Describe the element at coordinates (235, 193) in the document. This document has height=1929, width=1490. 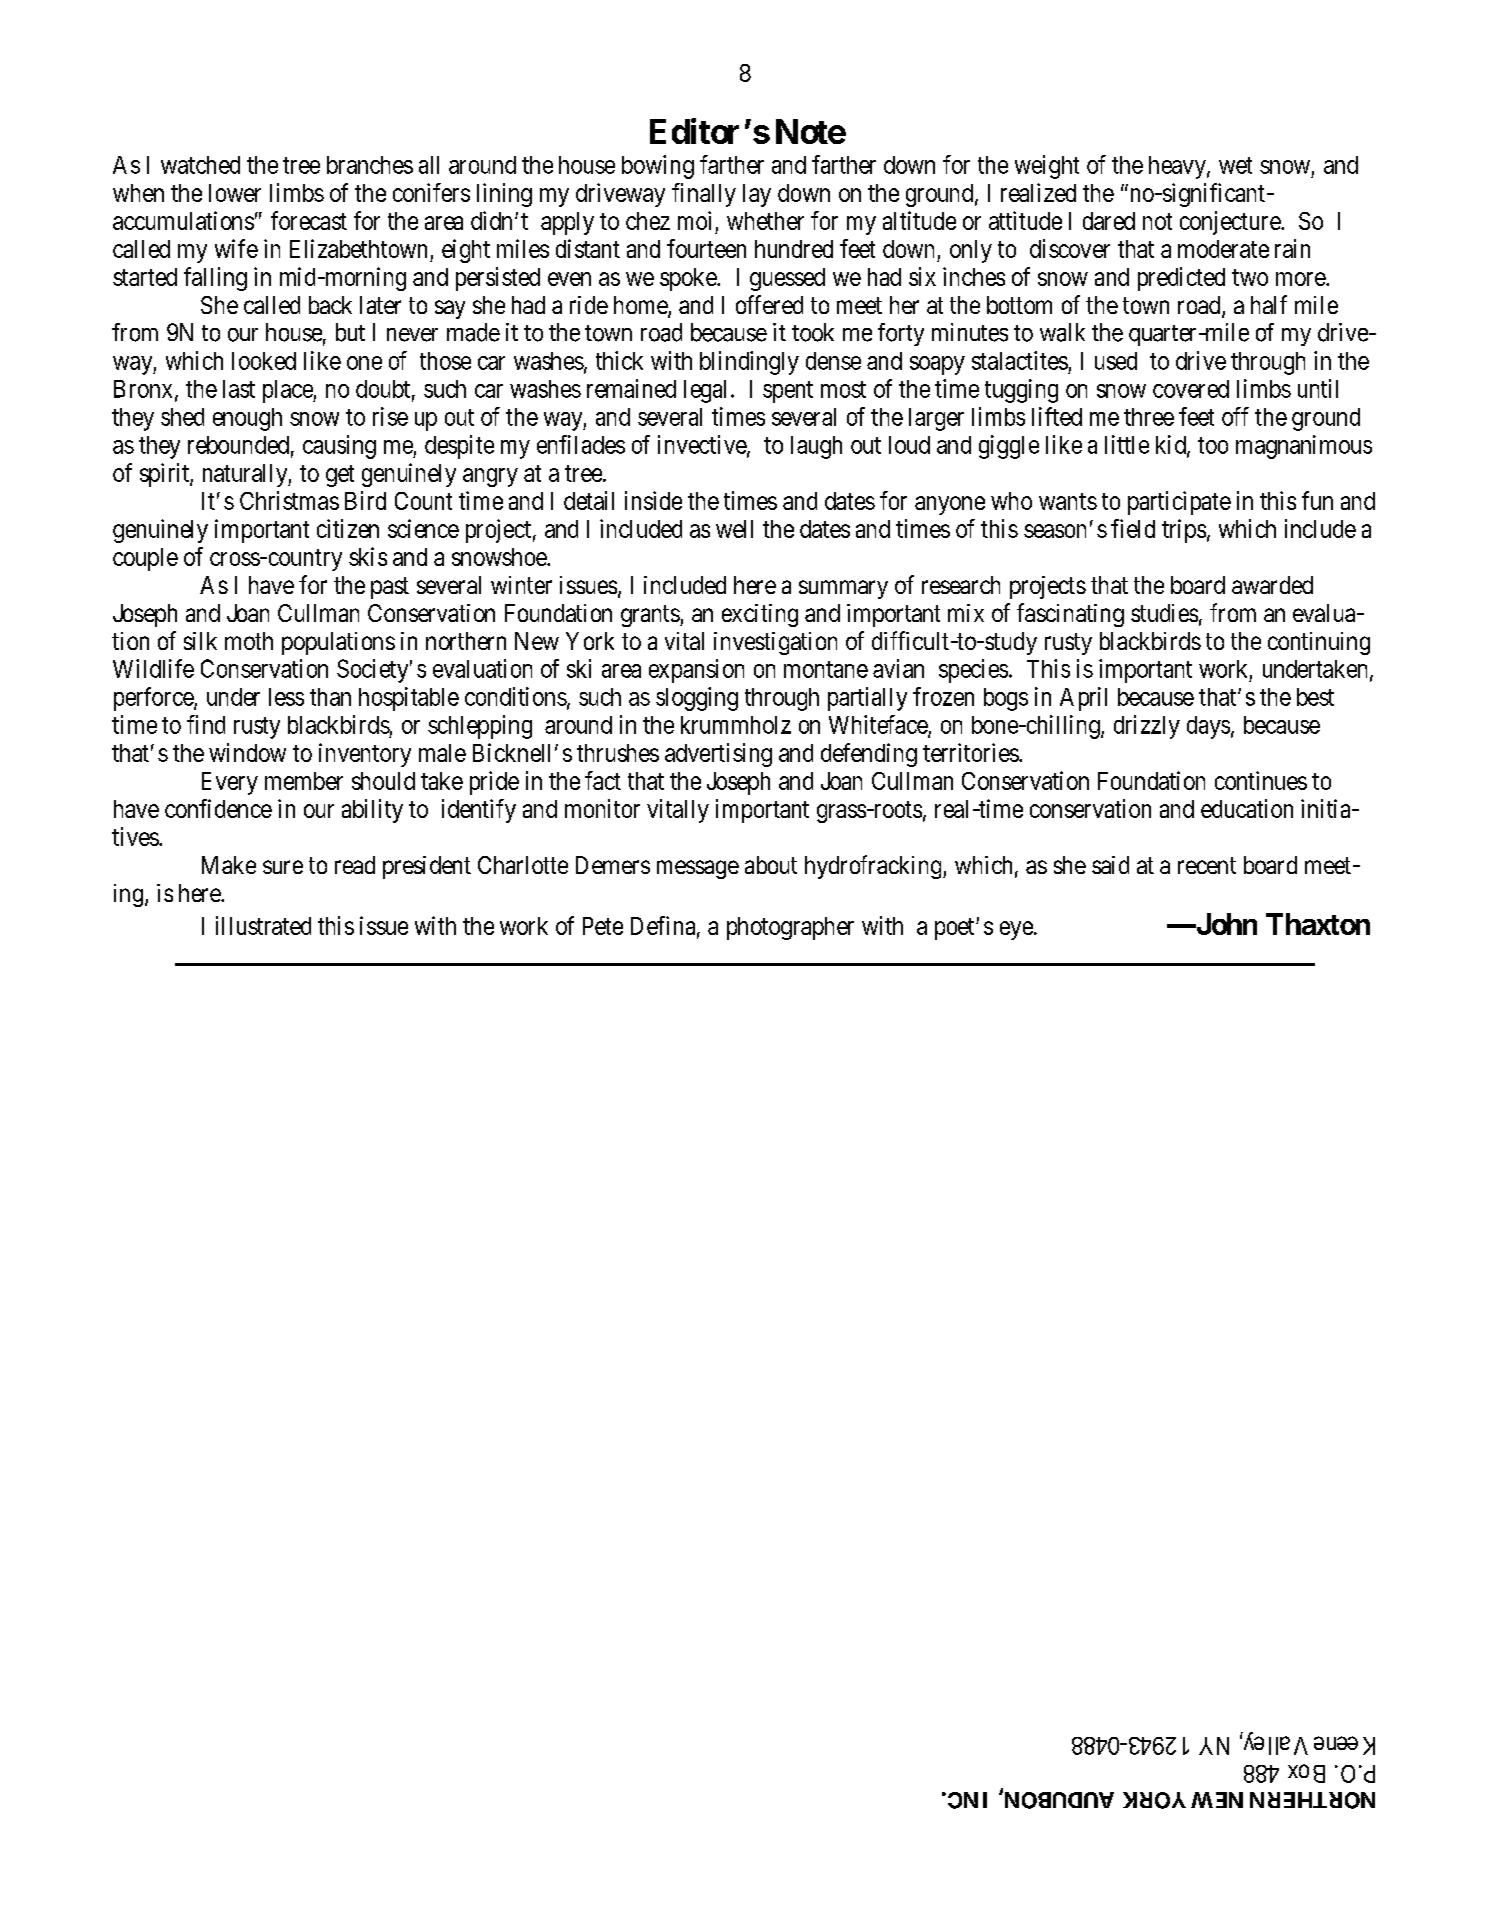
I see `lower` at that location.
